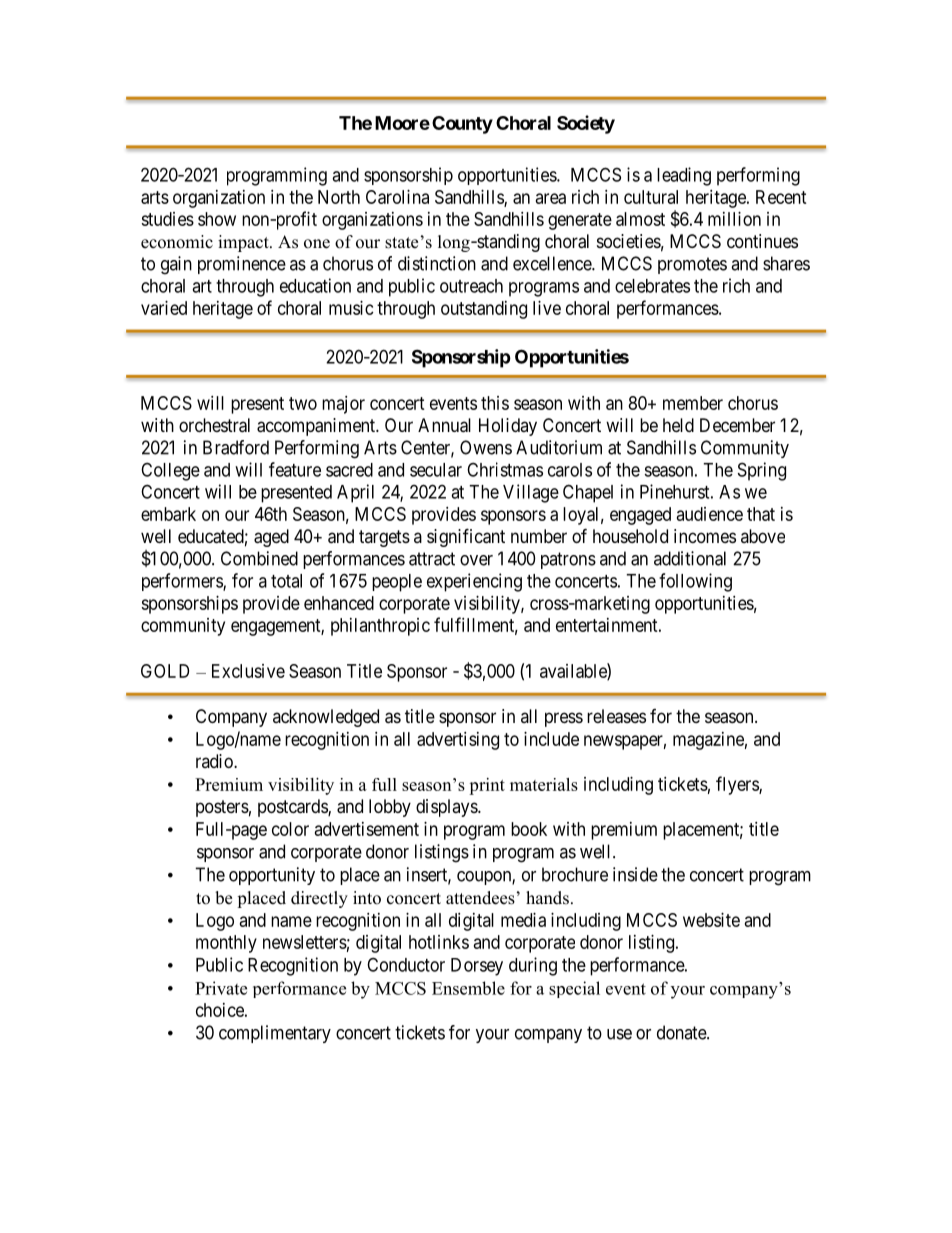 This screenshot has width=952, height=1233. I want to click on County, so click(462, 125).
